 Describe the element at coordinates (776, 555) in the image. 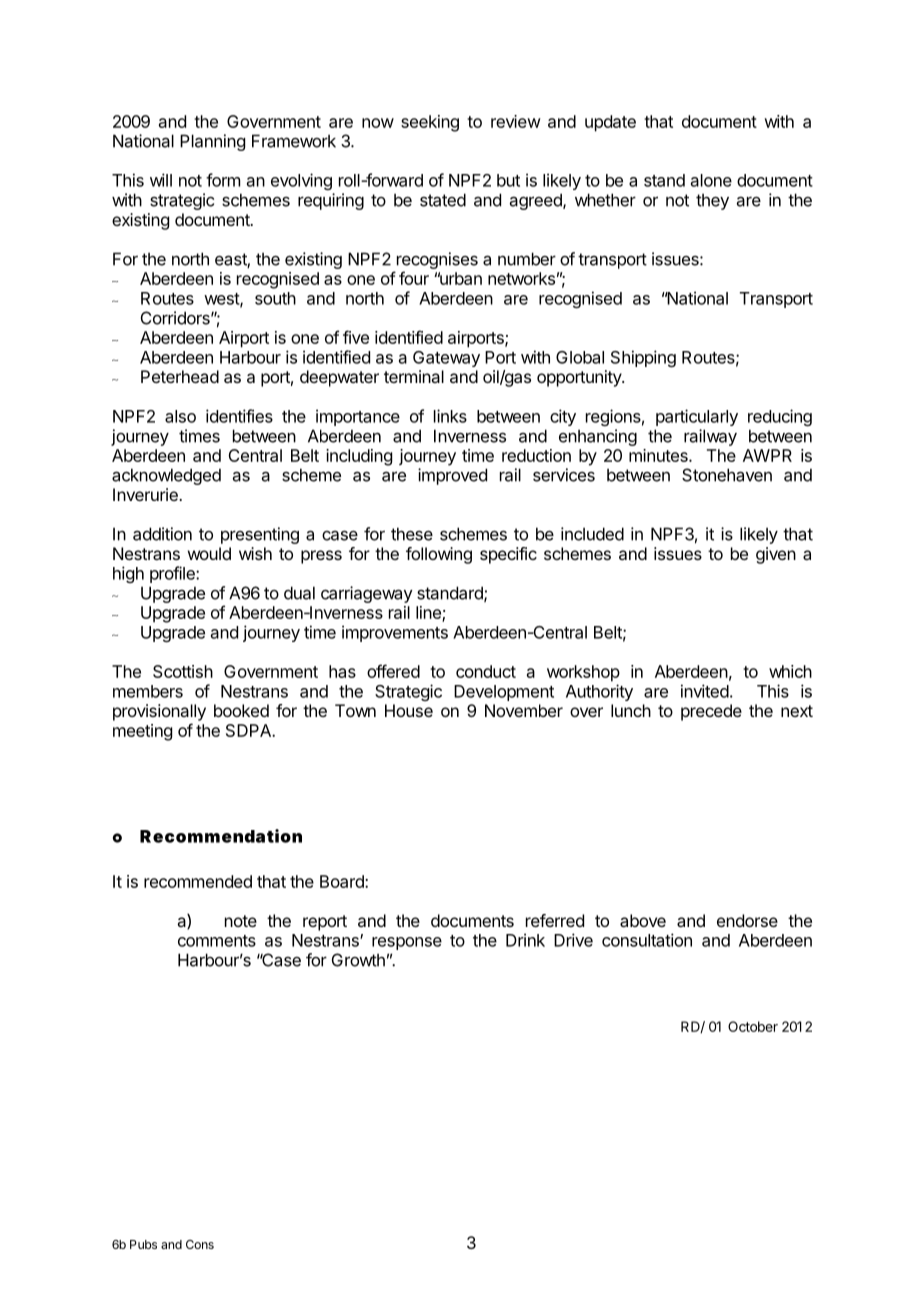

I see `given` at that location.
